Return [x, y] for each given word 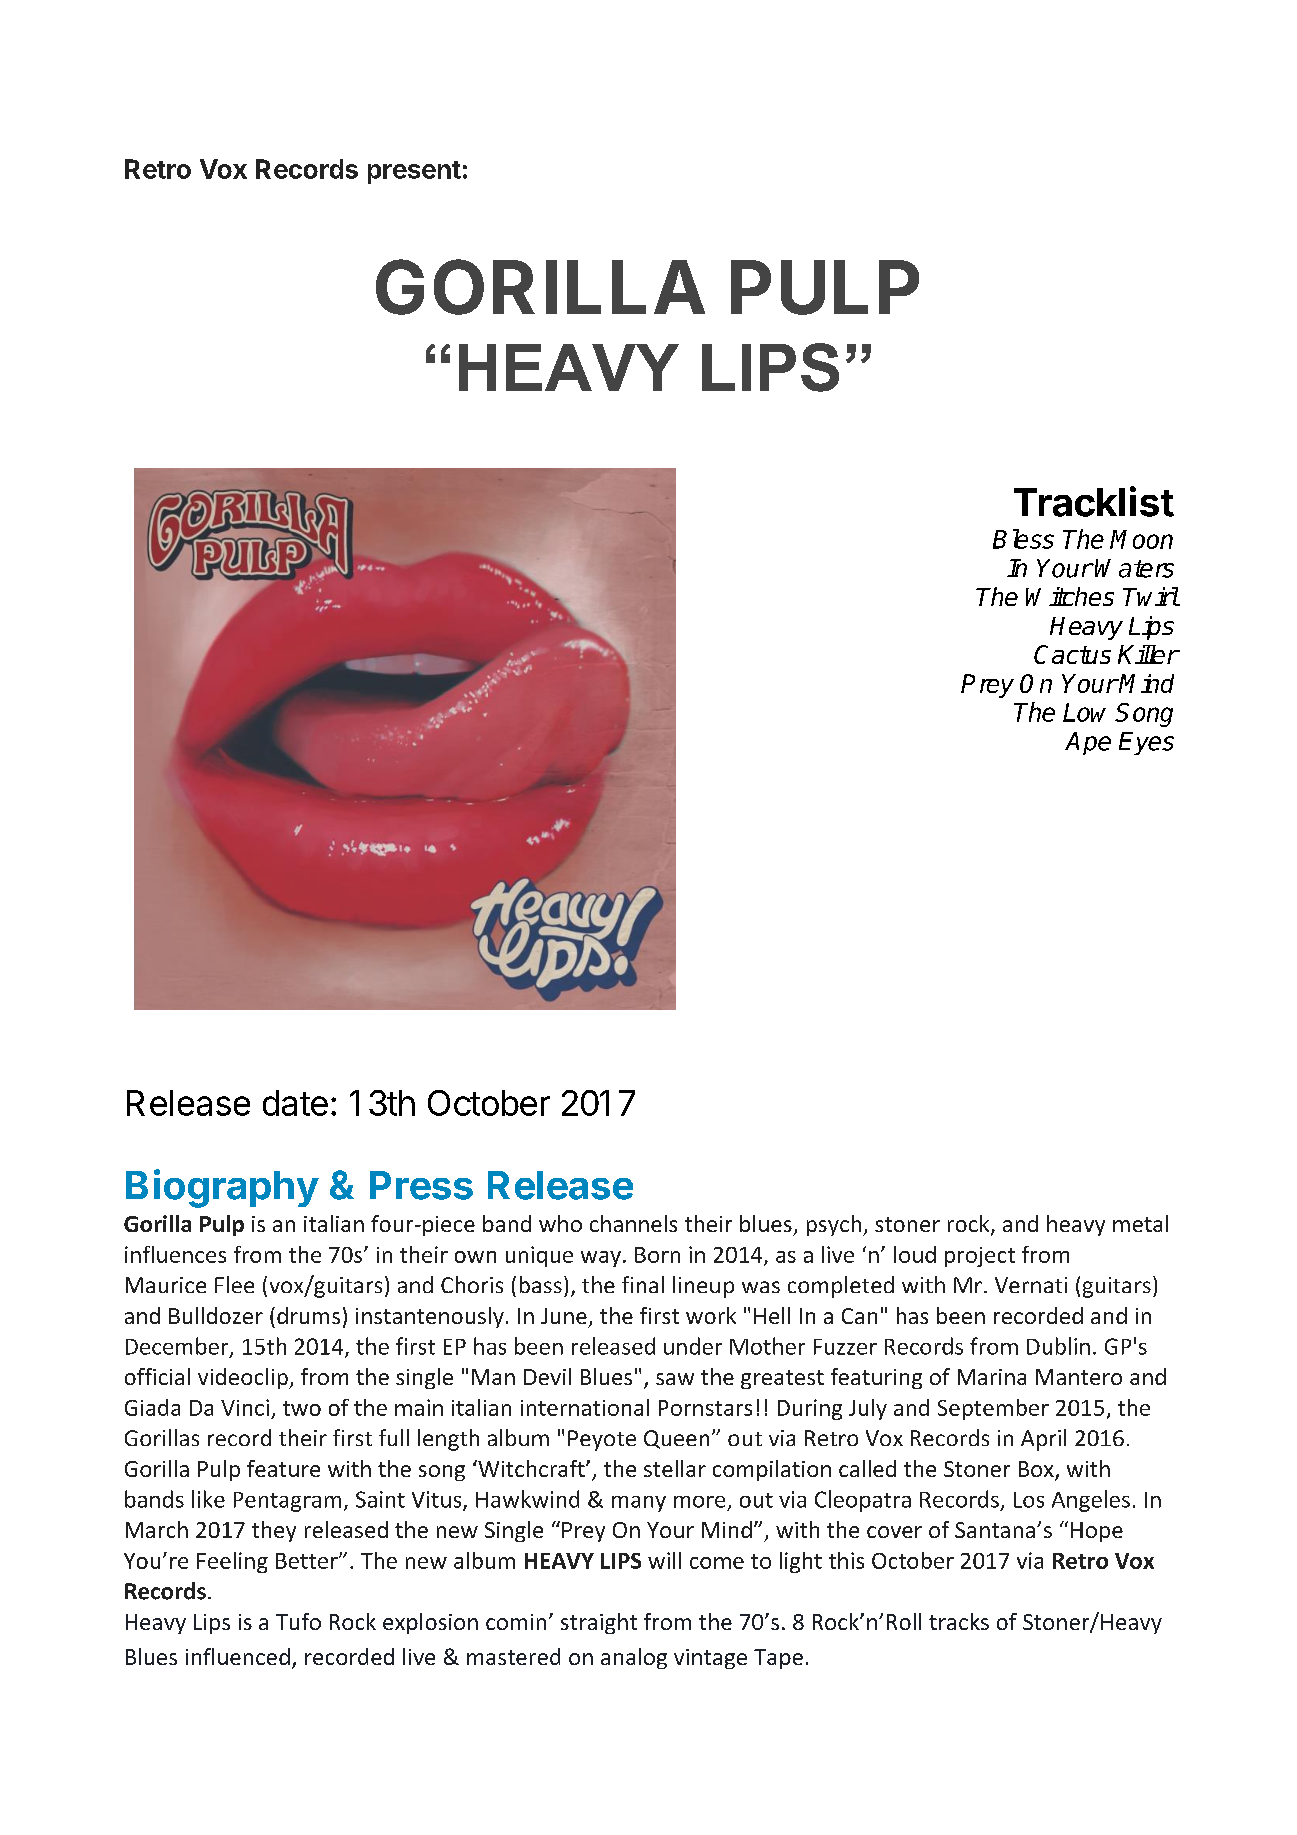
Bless [1023, 539]
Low [1084, 712]
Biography [222, 1188]
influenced [238, 1656]
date [295, 1103]
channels [633, 1223]
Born [657, 1255]
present [414, 172]
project [980, 1257]
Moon [1141, 539]
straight [599, 1623]
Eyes [1146, 743]
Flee [234, 1284]
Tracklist [1094, 501]
